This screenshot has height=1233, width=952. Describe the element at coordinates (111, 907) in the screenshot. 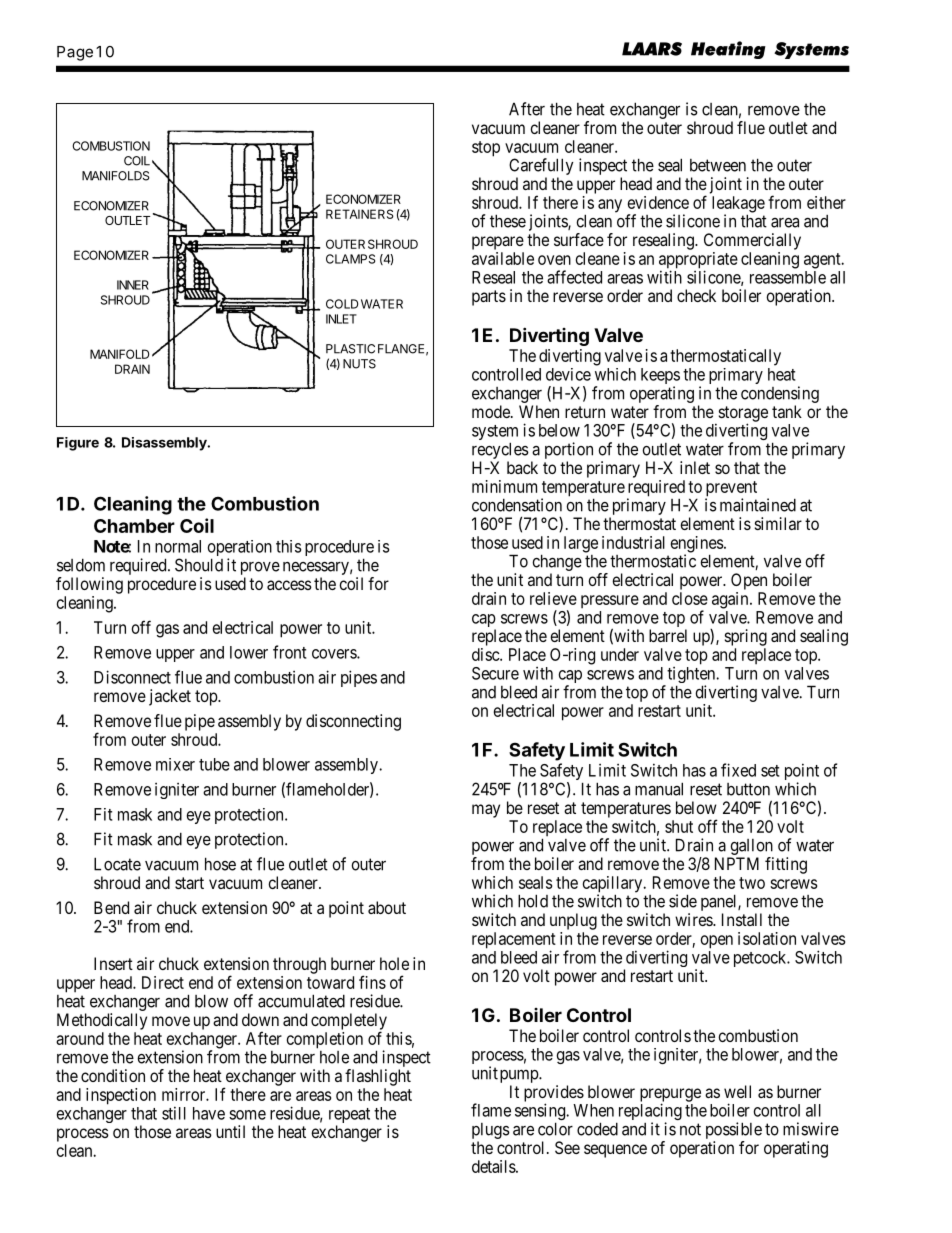

I see `Bend` at that location.
